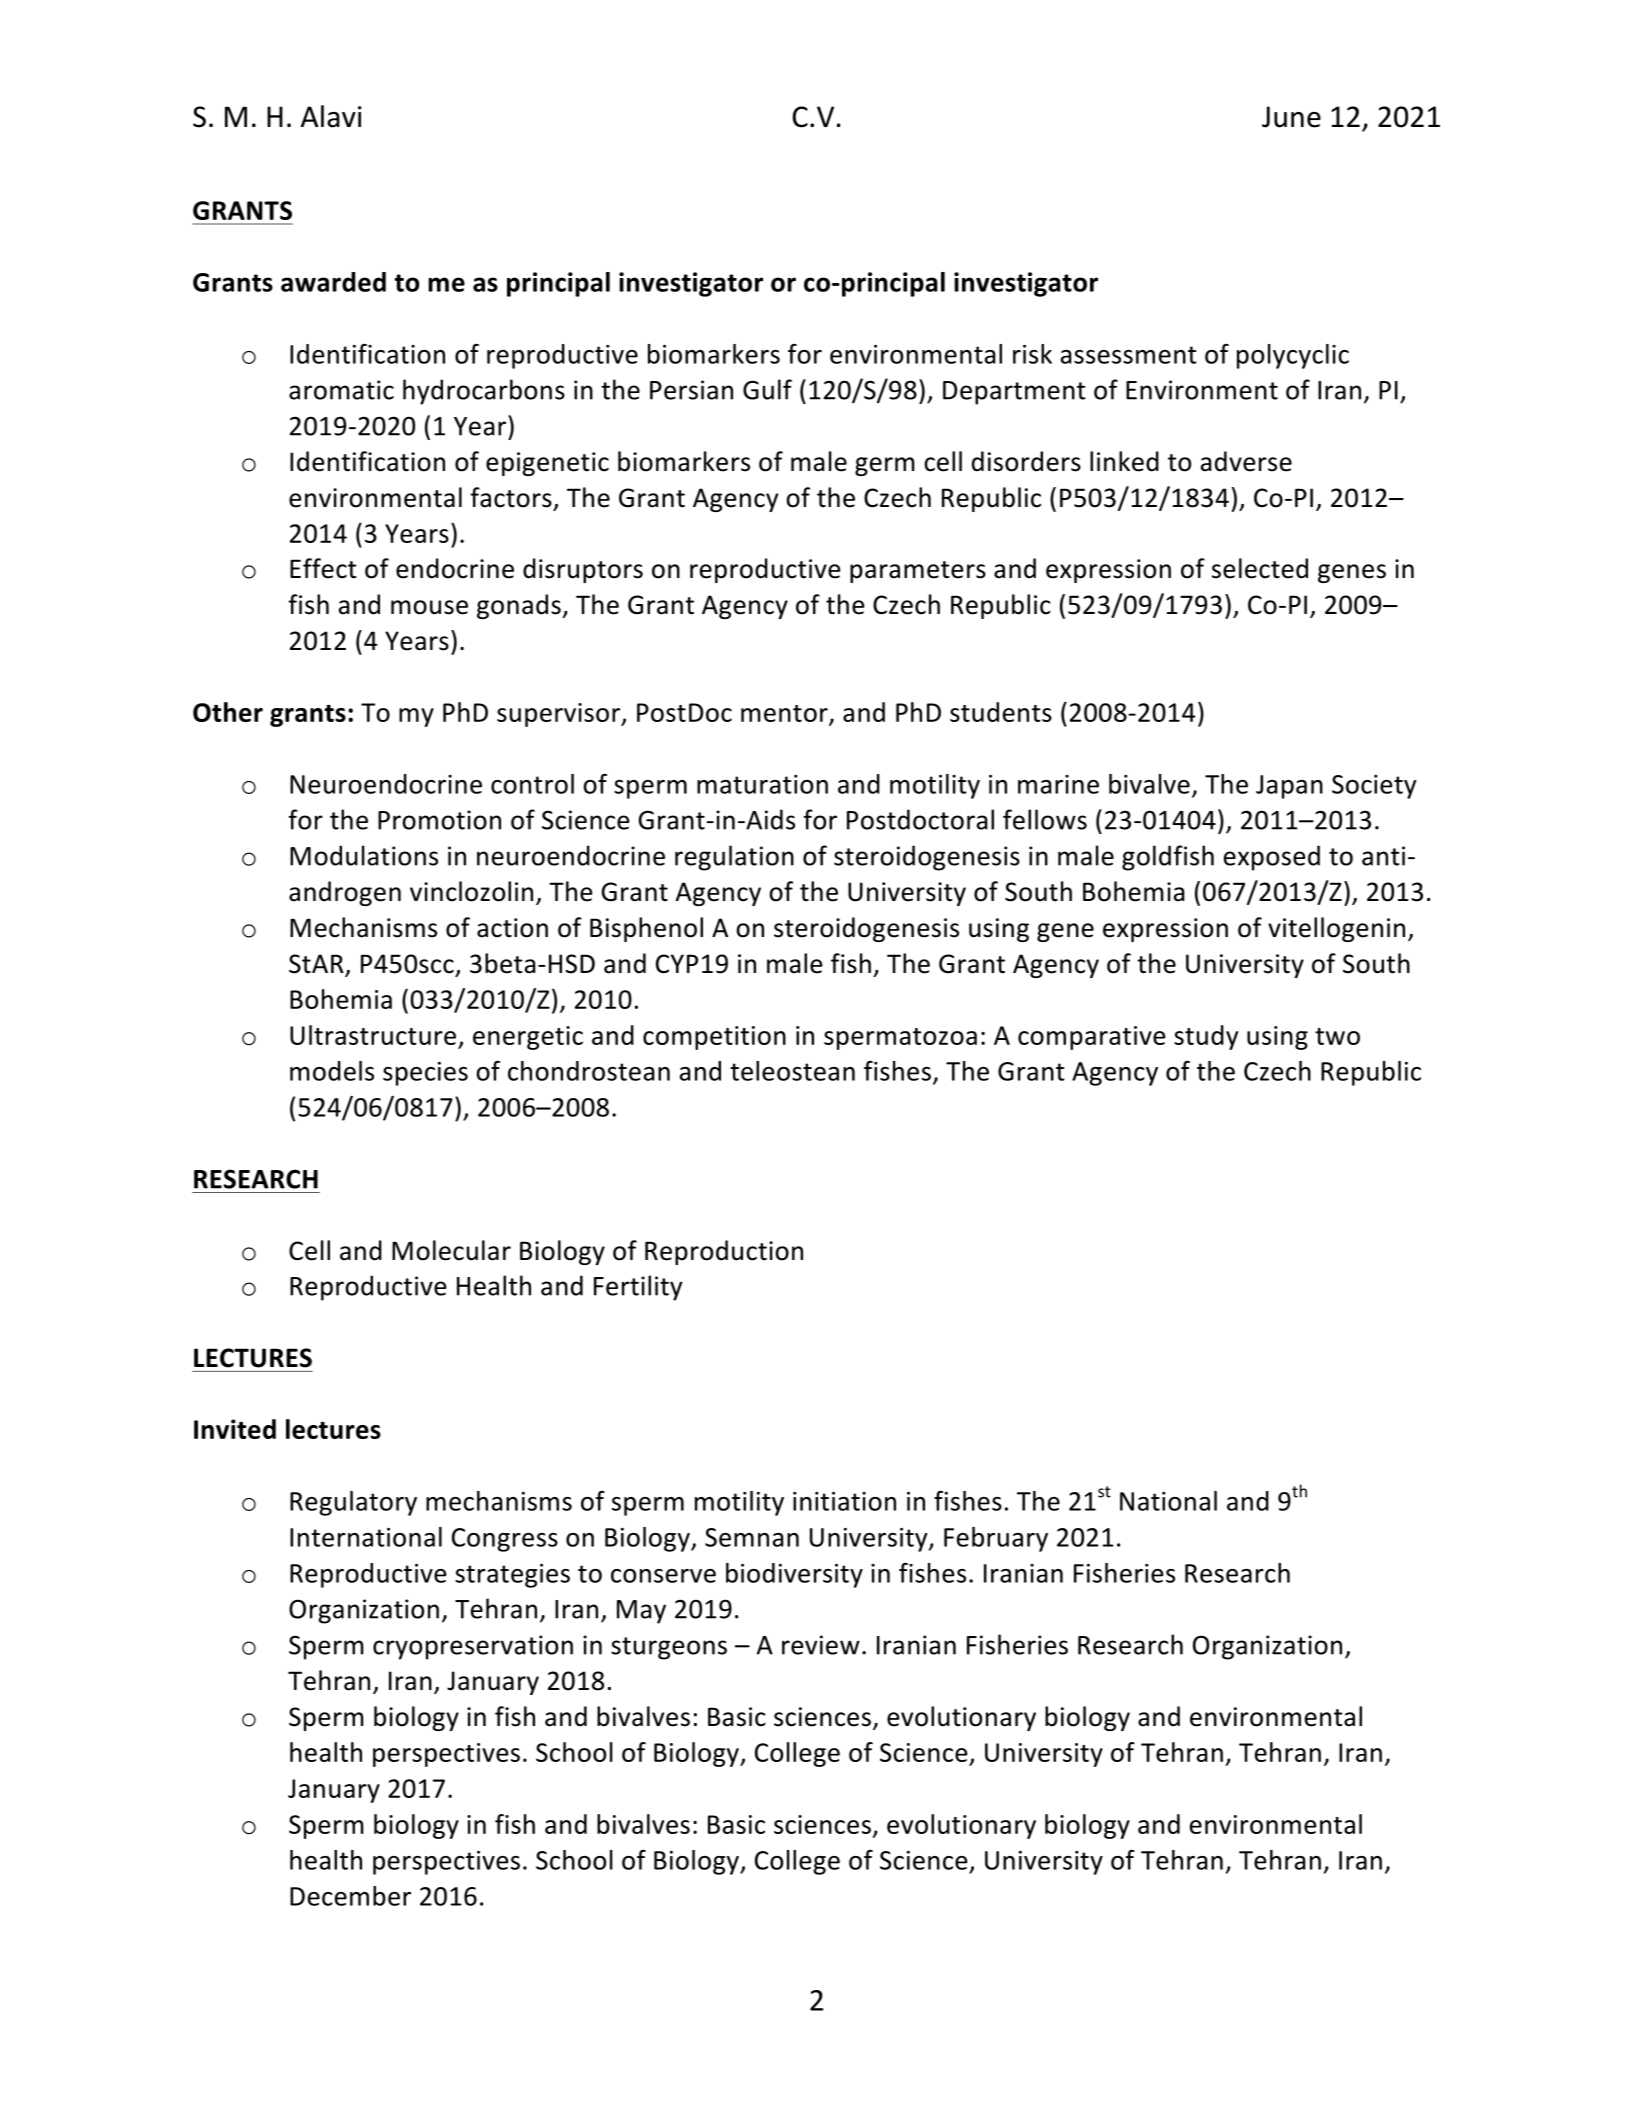 This page has height=2115, width=1634. What do you see at coordinates (1289, 787) in the page?
I see `Japan` at bounding box center [1289, 787].
